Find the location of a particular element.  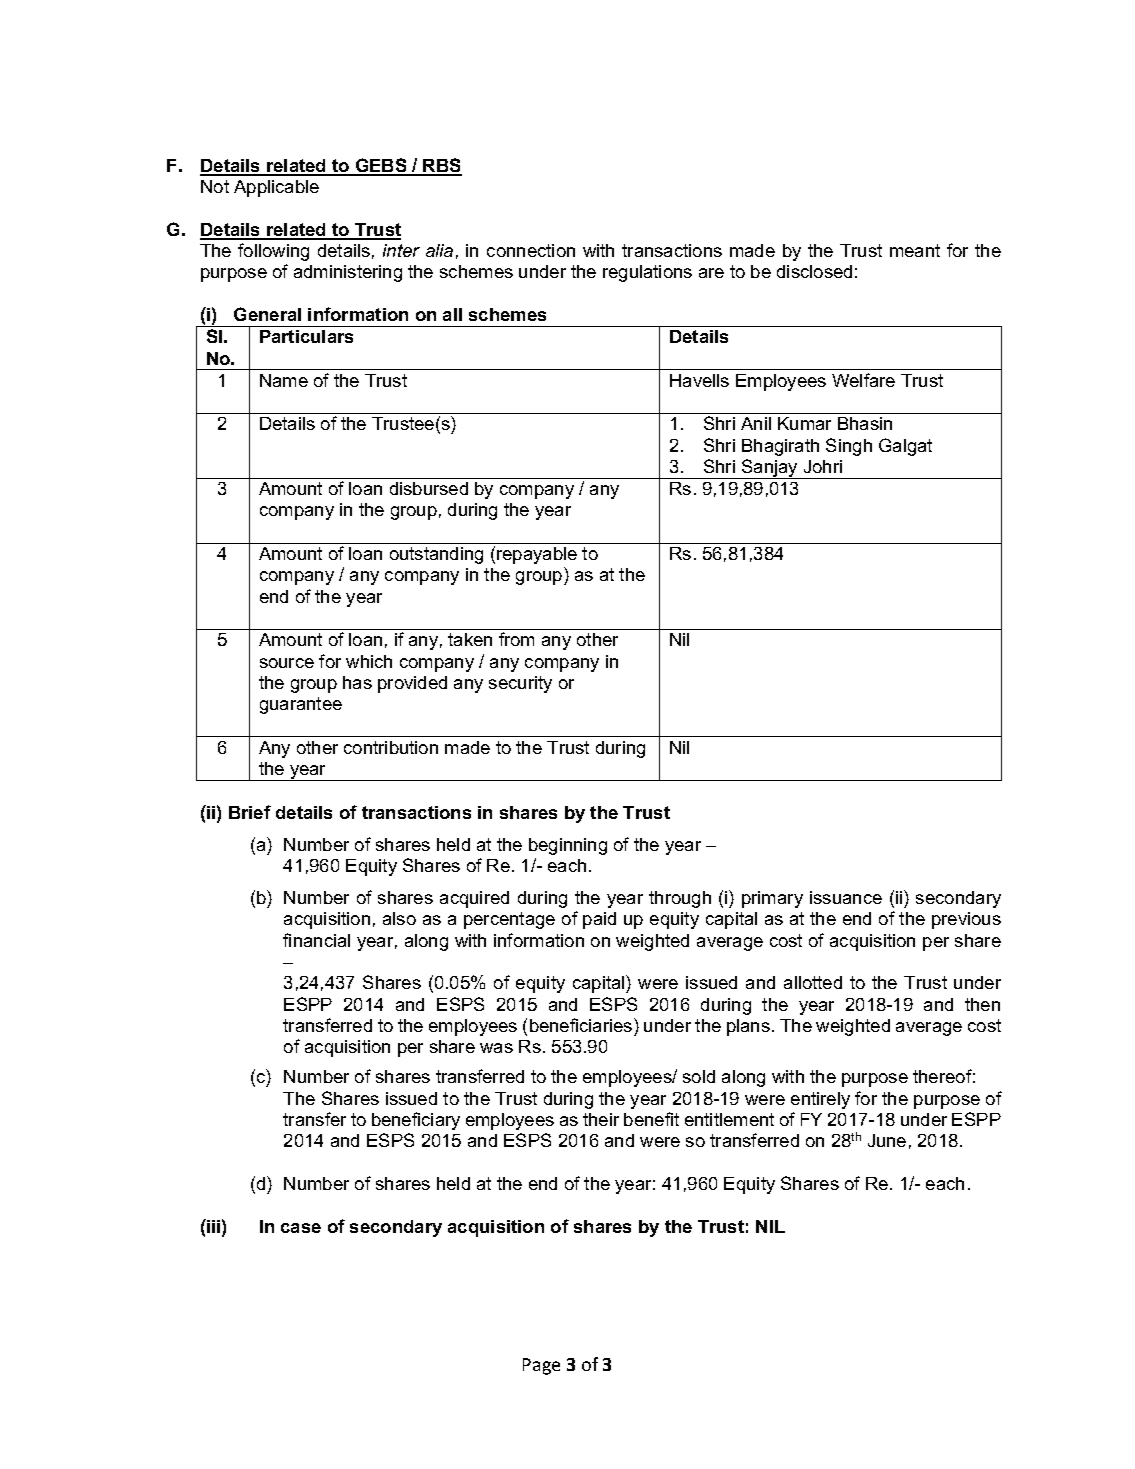

beginning is located at coordinates (568, 846).
